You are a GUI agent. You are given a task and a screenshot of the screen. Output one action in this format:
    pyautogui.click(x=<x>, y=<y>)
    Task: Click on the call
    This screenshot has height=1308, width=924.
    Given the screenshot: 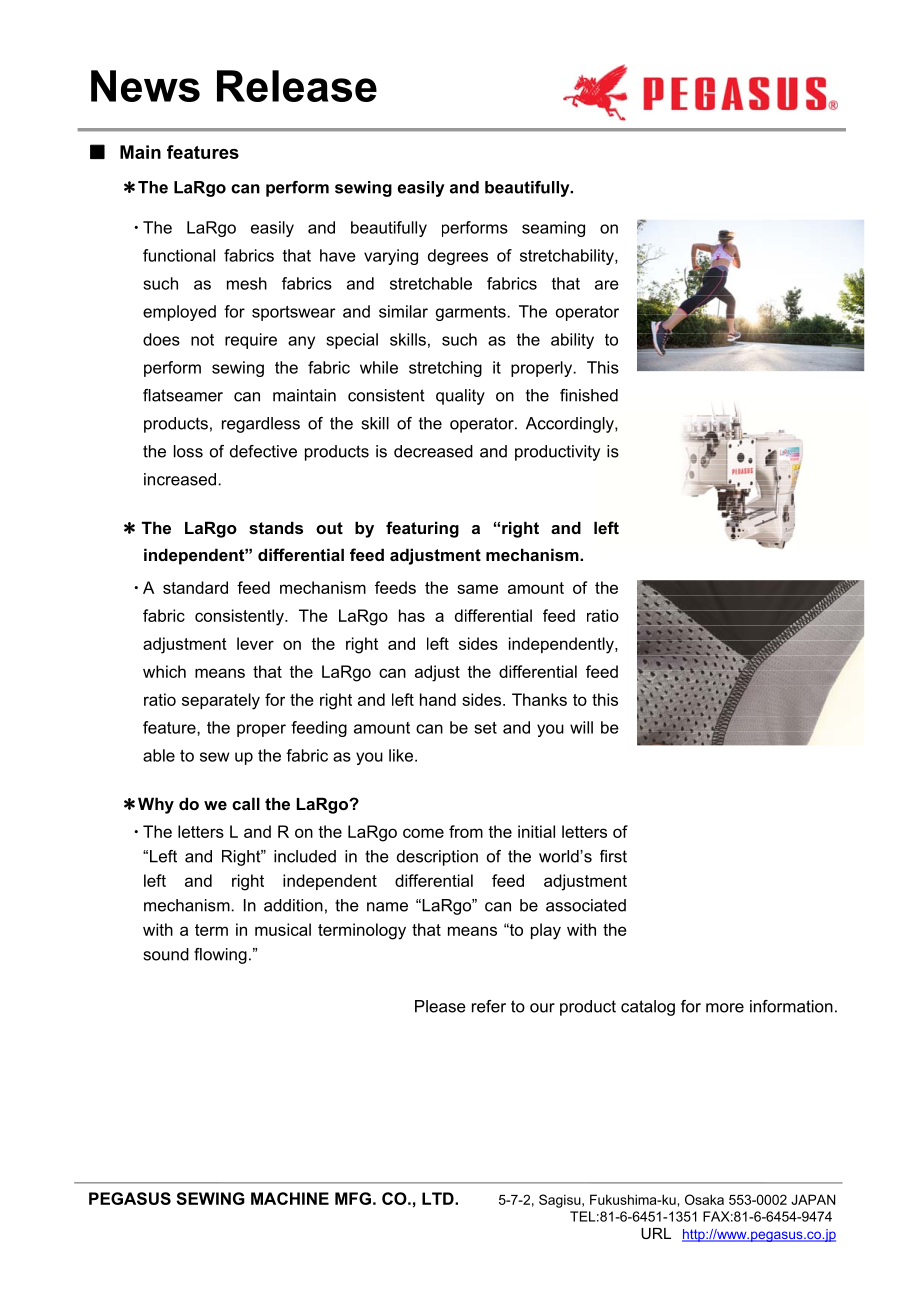 What is the action you would take?
    pyautogui.click(x=246, y=803)
